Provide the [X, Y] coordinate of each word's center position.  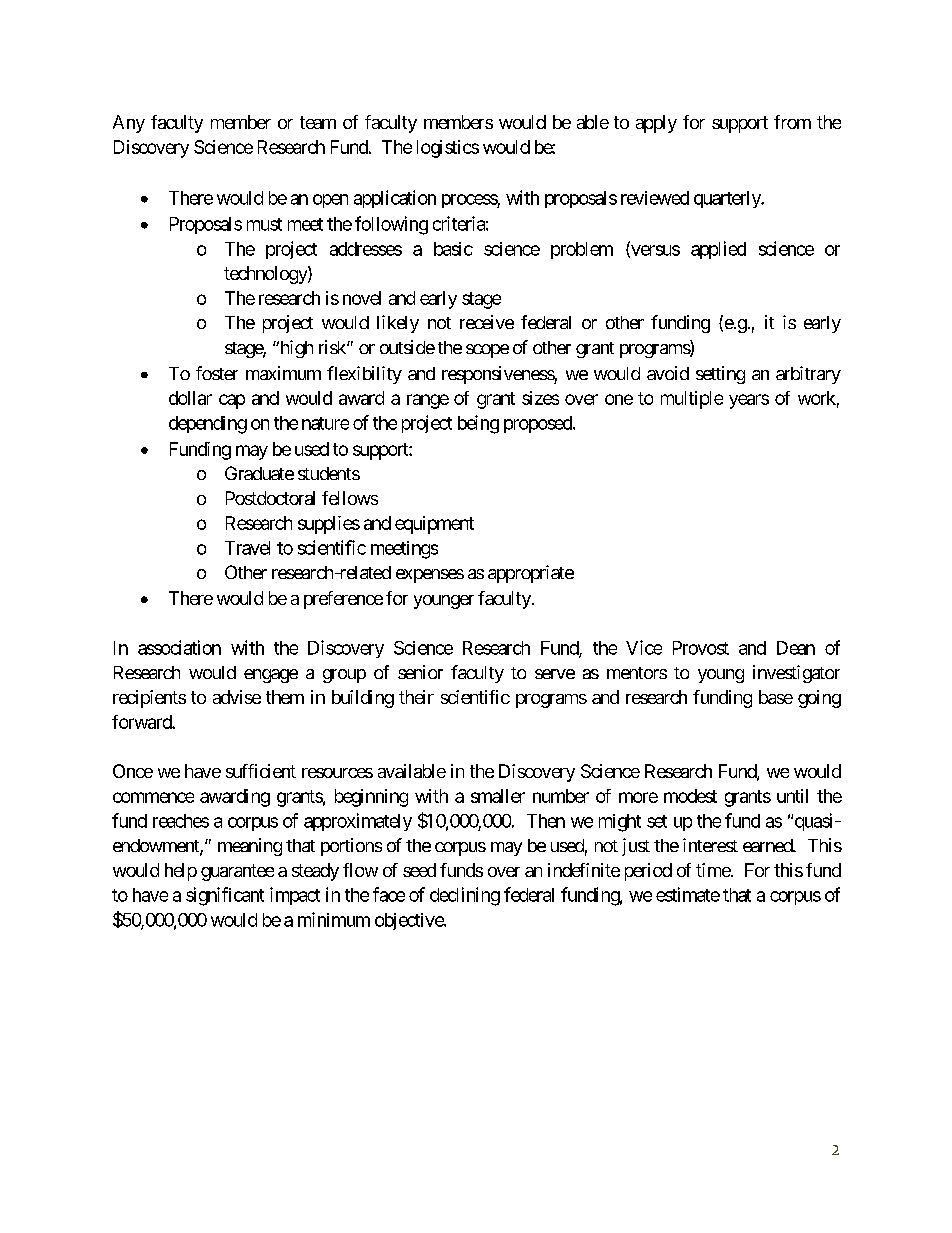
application [395, 199]
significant [225, 896]
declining [465, 896]
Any [129, 124]
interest [710, 845]
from [792, 122]
